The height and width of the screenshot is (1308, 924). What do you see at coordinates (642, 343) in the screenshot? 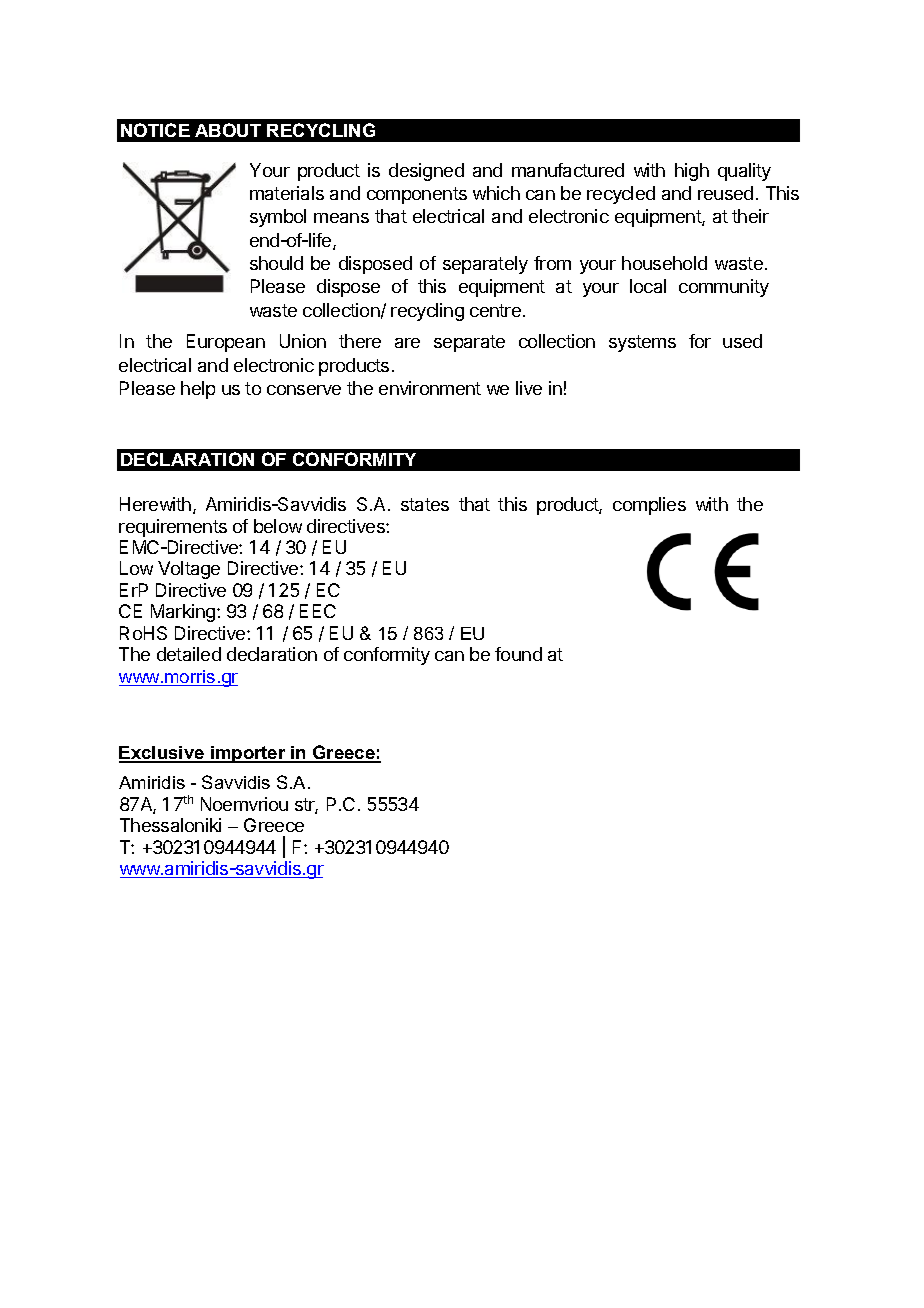
I see `systems` at bounding box center [642, 343].
